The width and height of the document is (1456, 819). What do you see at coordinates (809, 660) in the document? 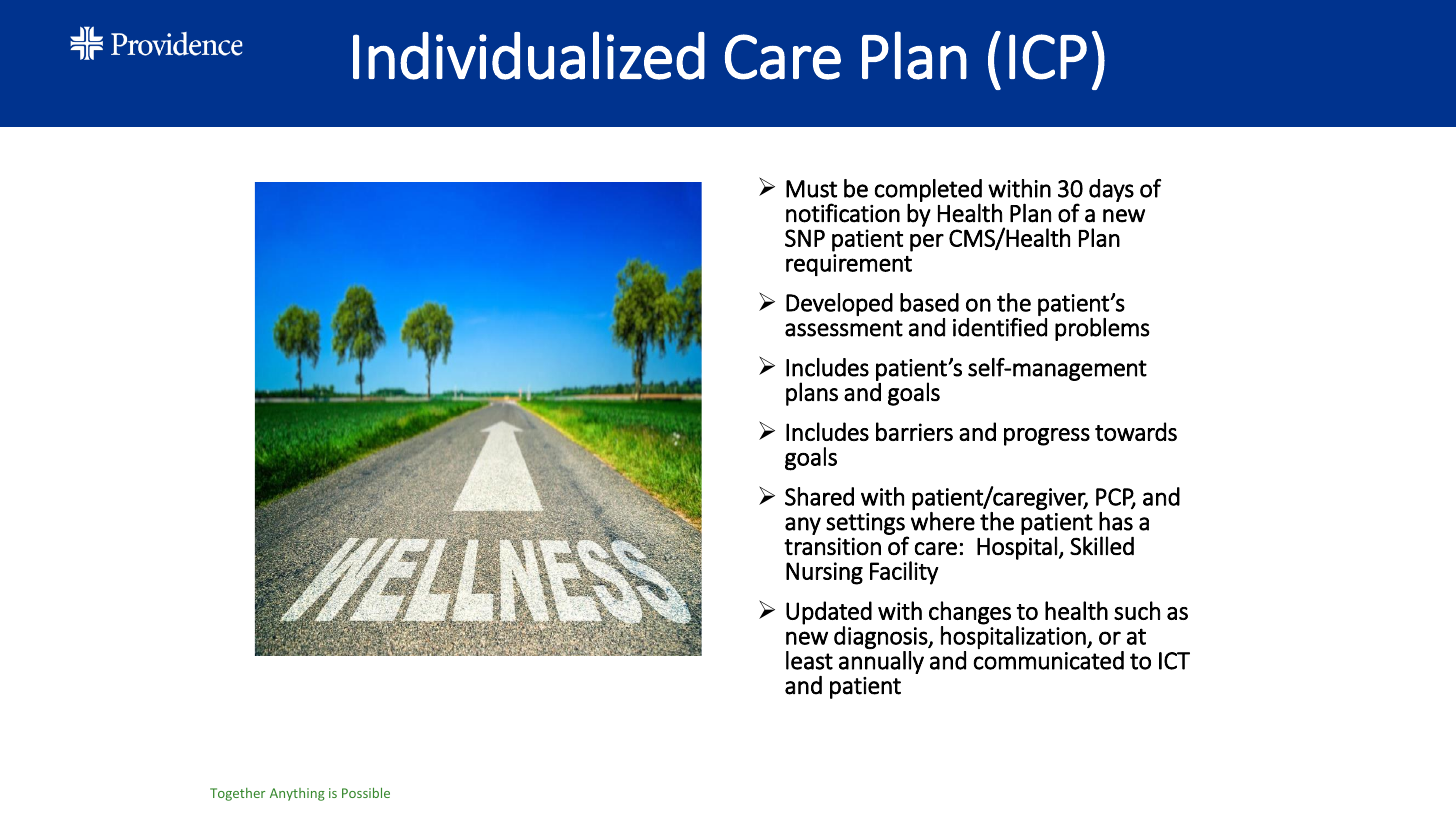
I see `least` at bounding box center [809, 660].
